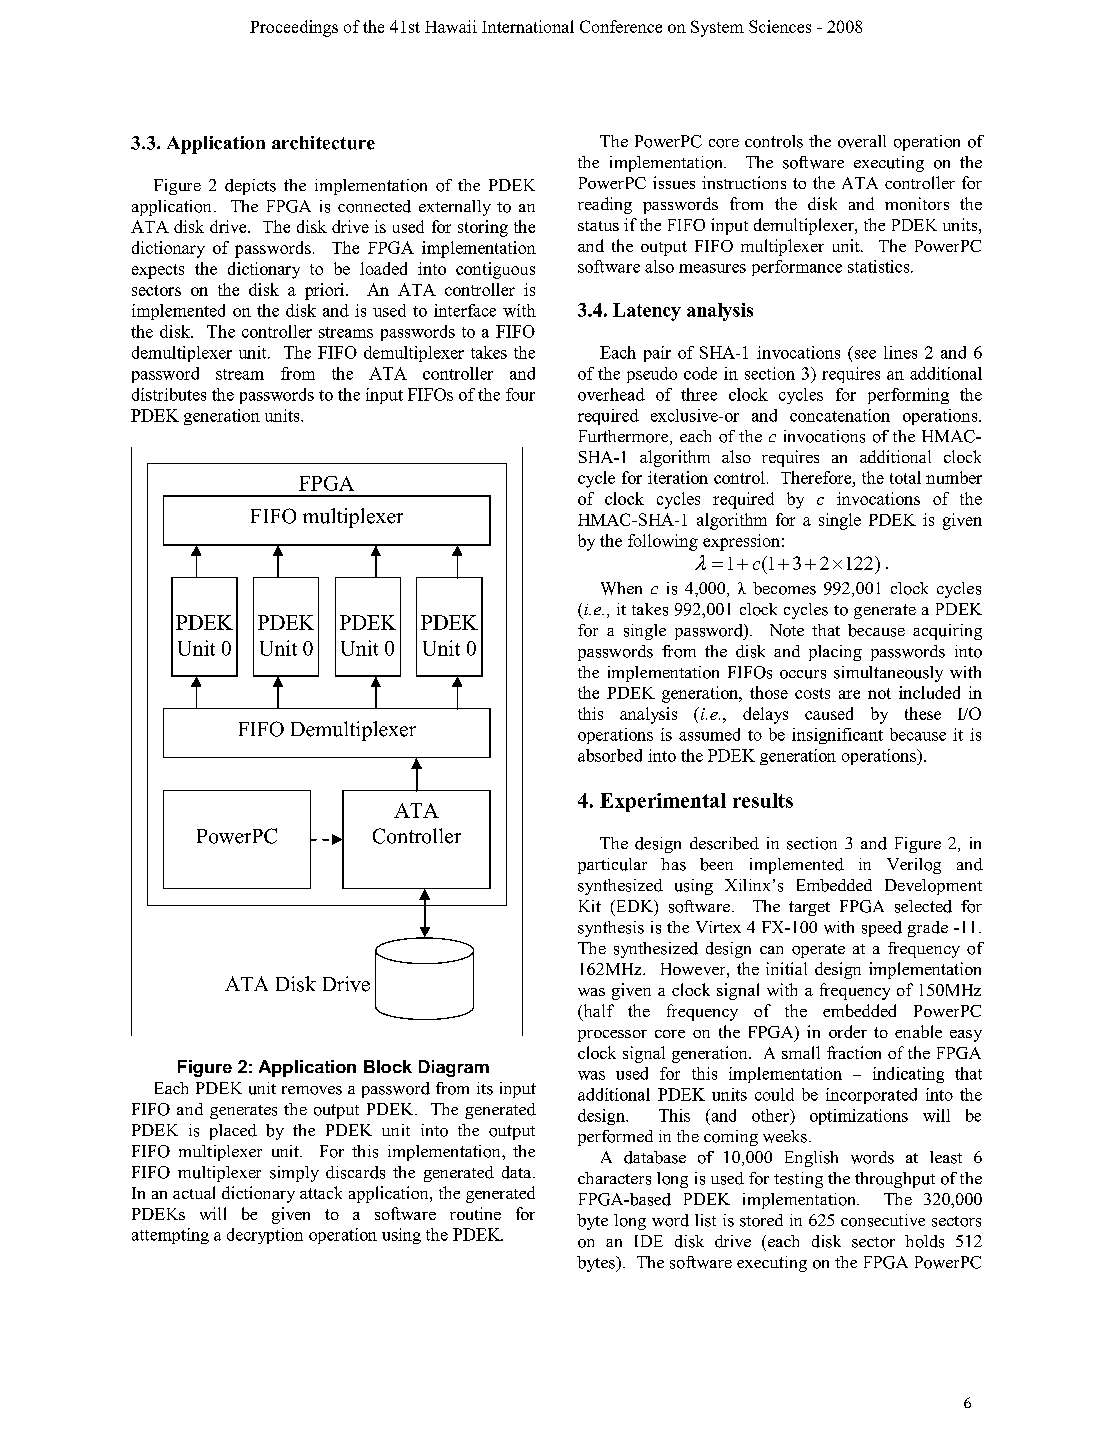 This screenshot has width=1113, height=1441. What do you see at coordinates (835, 653) in the screenshot?
I see `placing` at bounding box center [835, 653].
